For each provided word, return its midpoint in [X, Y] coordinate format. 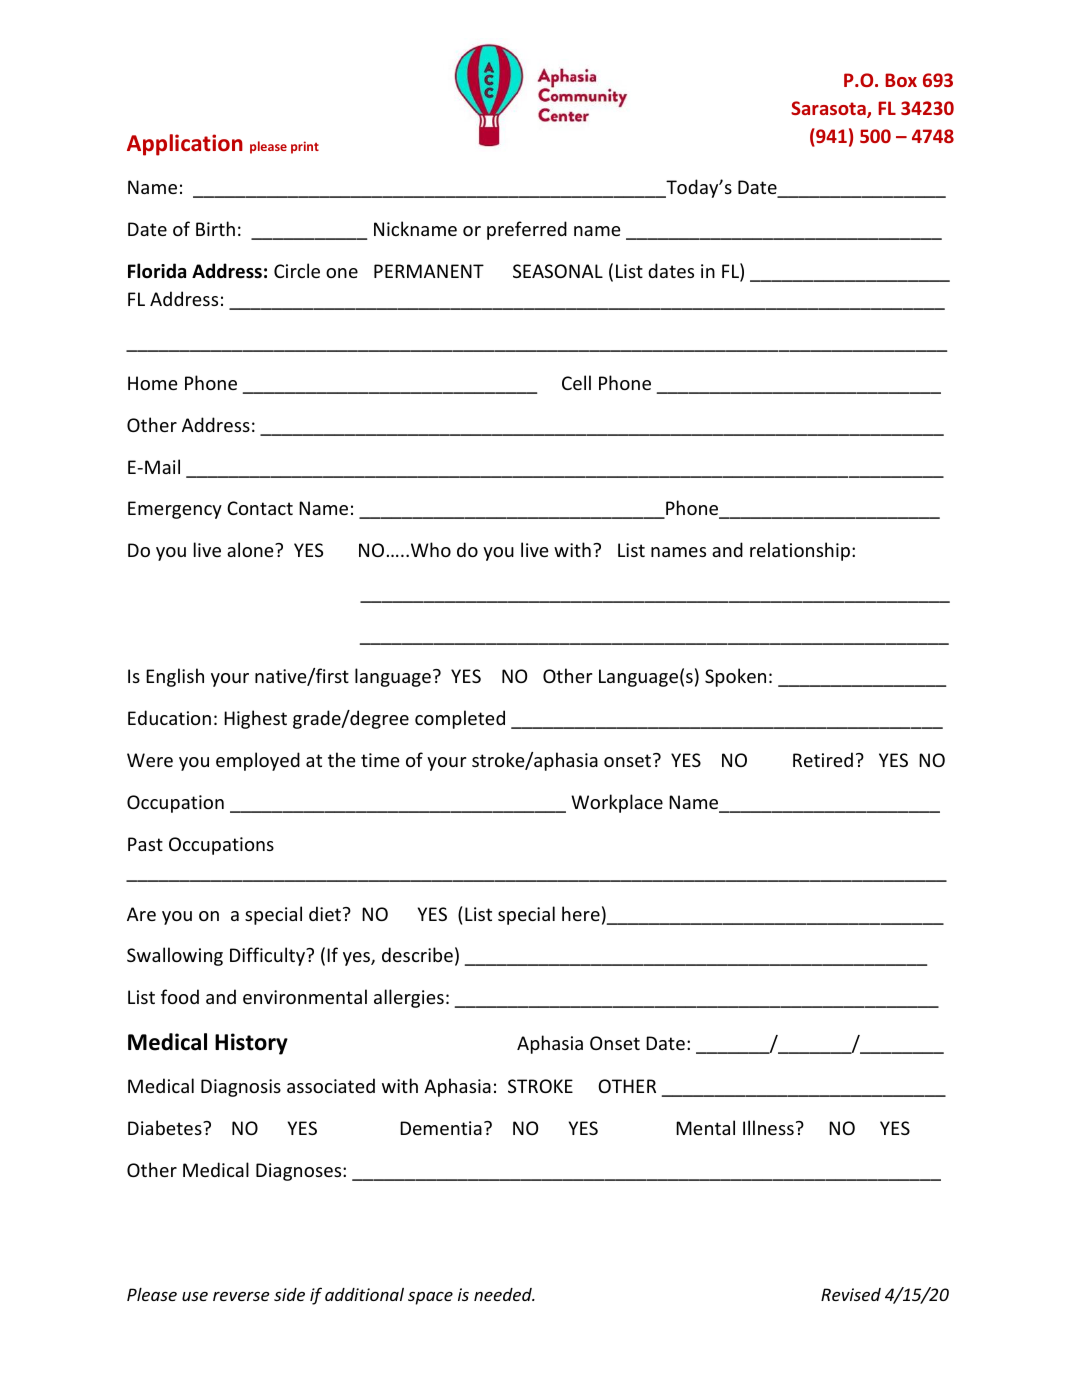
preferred [527, 230]
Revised [851, 1294]
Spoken [735, 677]
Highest [255, 719]
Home [153, 383]
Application [185, 145]
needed [504, 1294]
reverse [241, 1296]
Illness [768, 1127]
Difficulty [268, 956]
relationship [801, 551]
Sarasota [829, 109]
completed [460, 719]
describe [417, 954]
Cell [576, 382]
